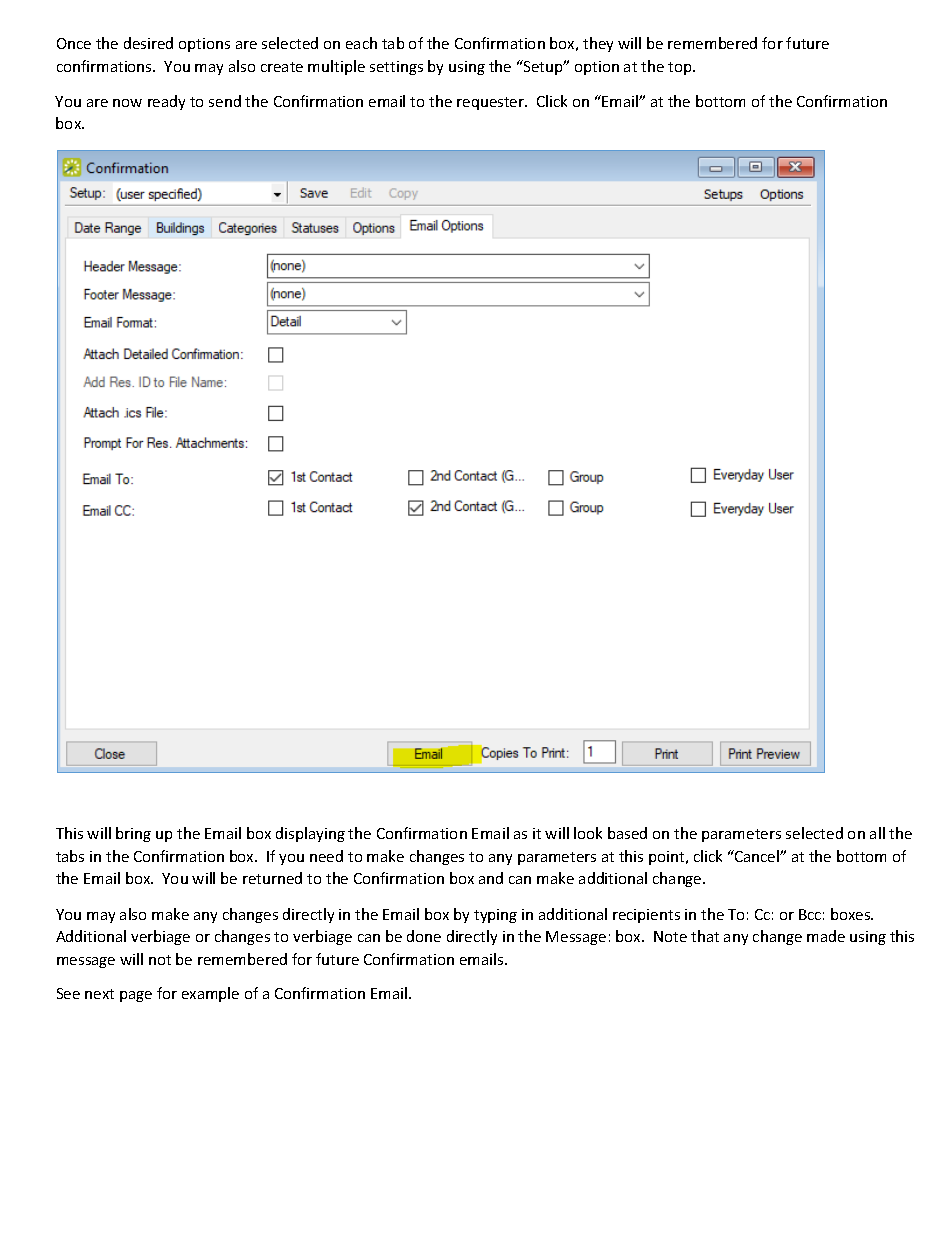 This page has width=952, height=1233. I want to click on bring, so click(133, 834).
